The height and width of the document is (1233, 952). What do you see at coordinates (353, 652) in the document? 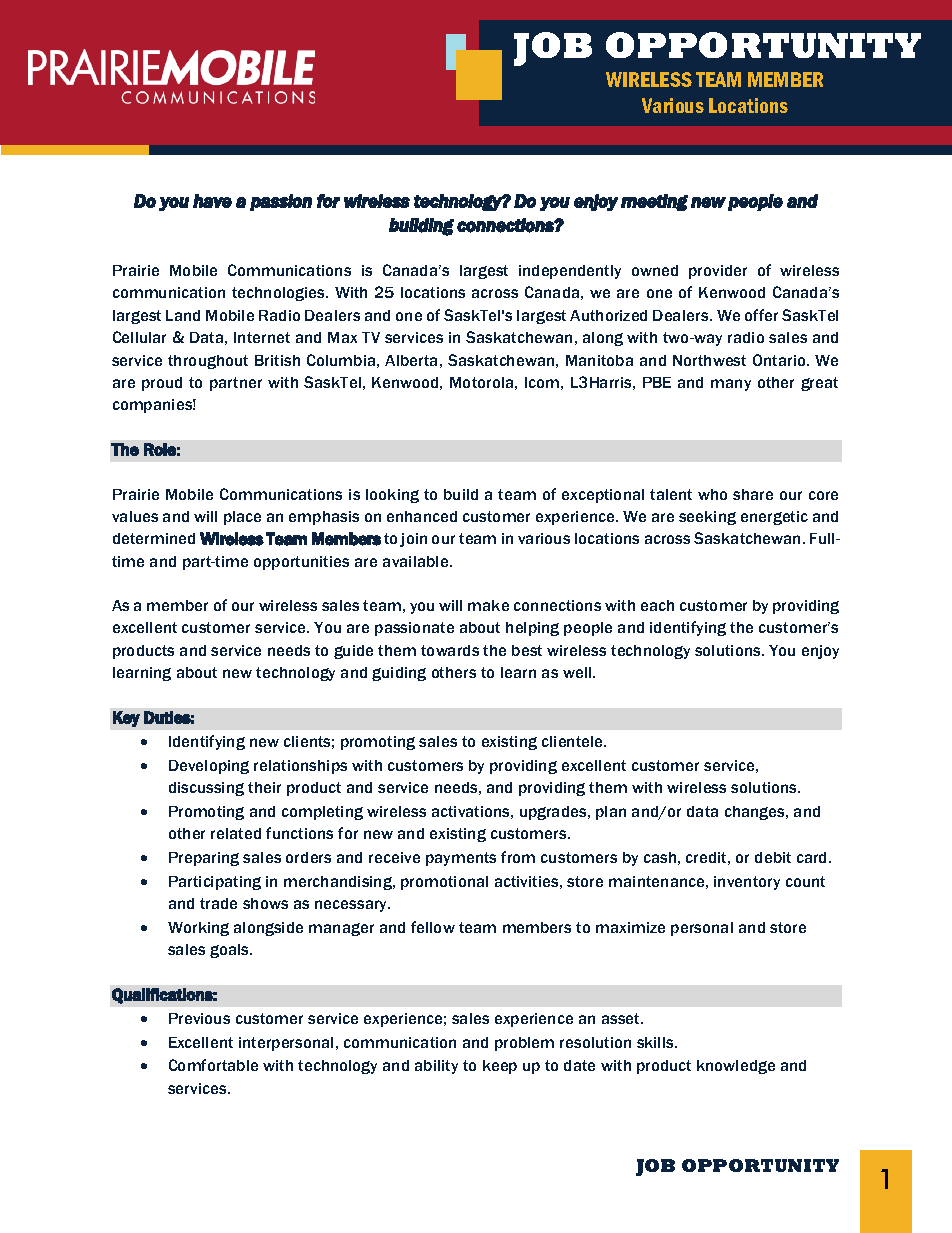
I see `guide` at bounding box center [353, 652].
